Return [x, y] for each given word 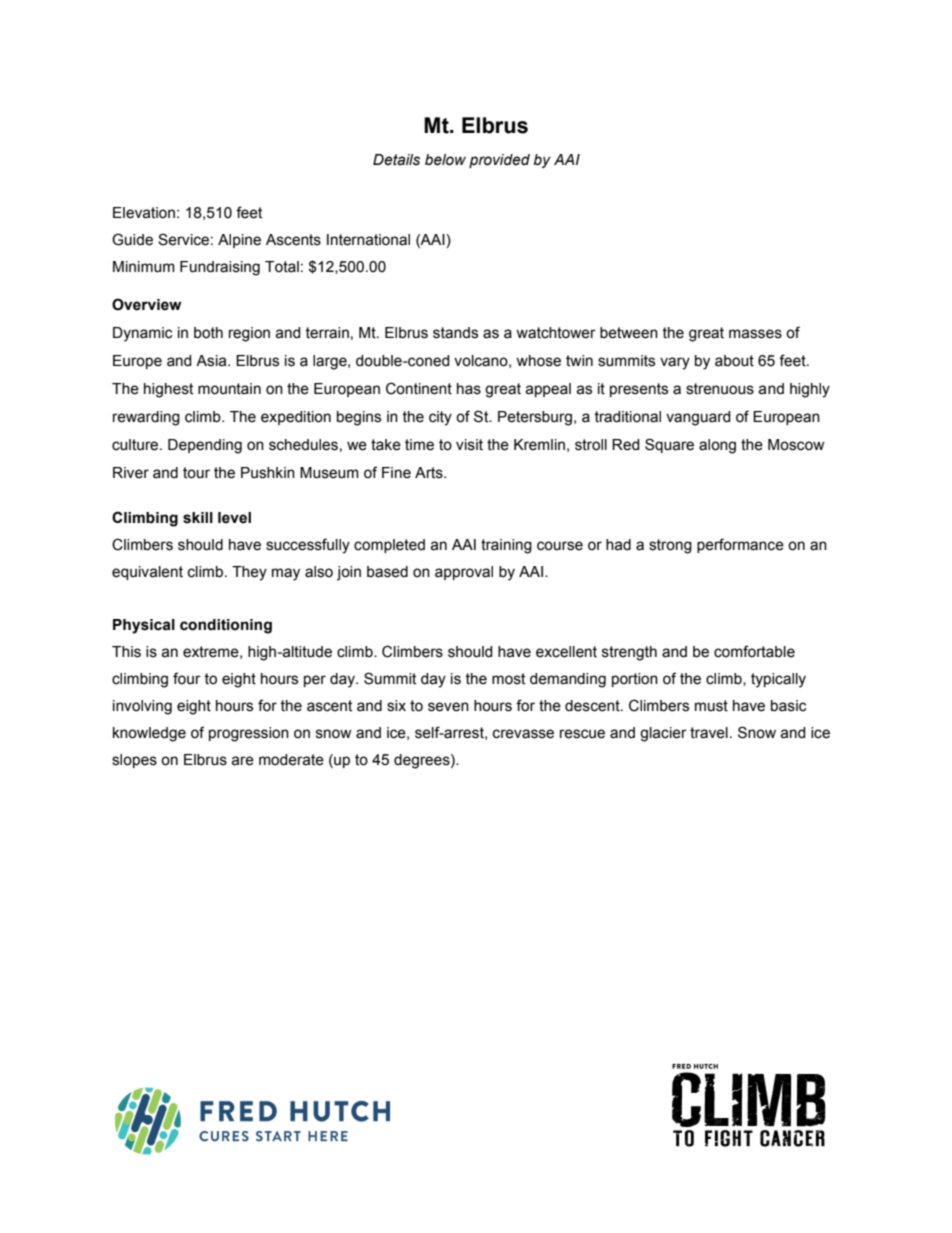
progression [249, 734]
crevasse [523, 734]
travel [709, 733]
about [734, 361]
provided [499, 161]
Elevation [144, 213]
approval [464, 573]
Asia [212, 361]
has [469, 389]
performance [740, 545]
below [445, 160]
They [249, 573]
